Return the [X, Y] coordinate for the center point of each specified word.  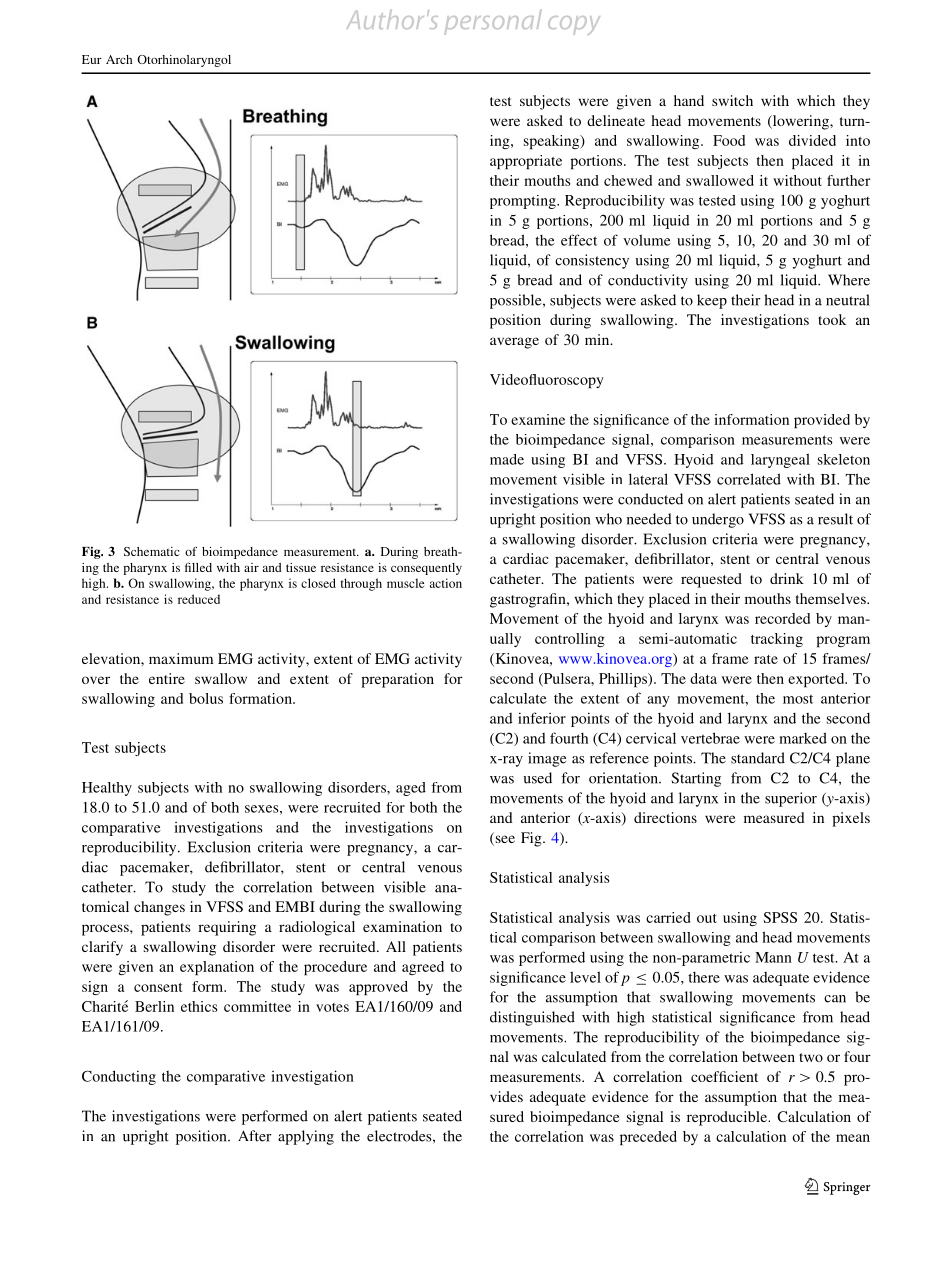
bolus [206, 698]
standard [758, 758]
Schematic [152, 551]
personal [492, 22]
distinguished [532, 1018]
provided [822, 421]
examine [538, 419]
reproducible [728, 1118]
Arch [119, 59]
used [538, 778]
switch [732, 100]
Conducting [119, 1077]
